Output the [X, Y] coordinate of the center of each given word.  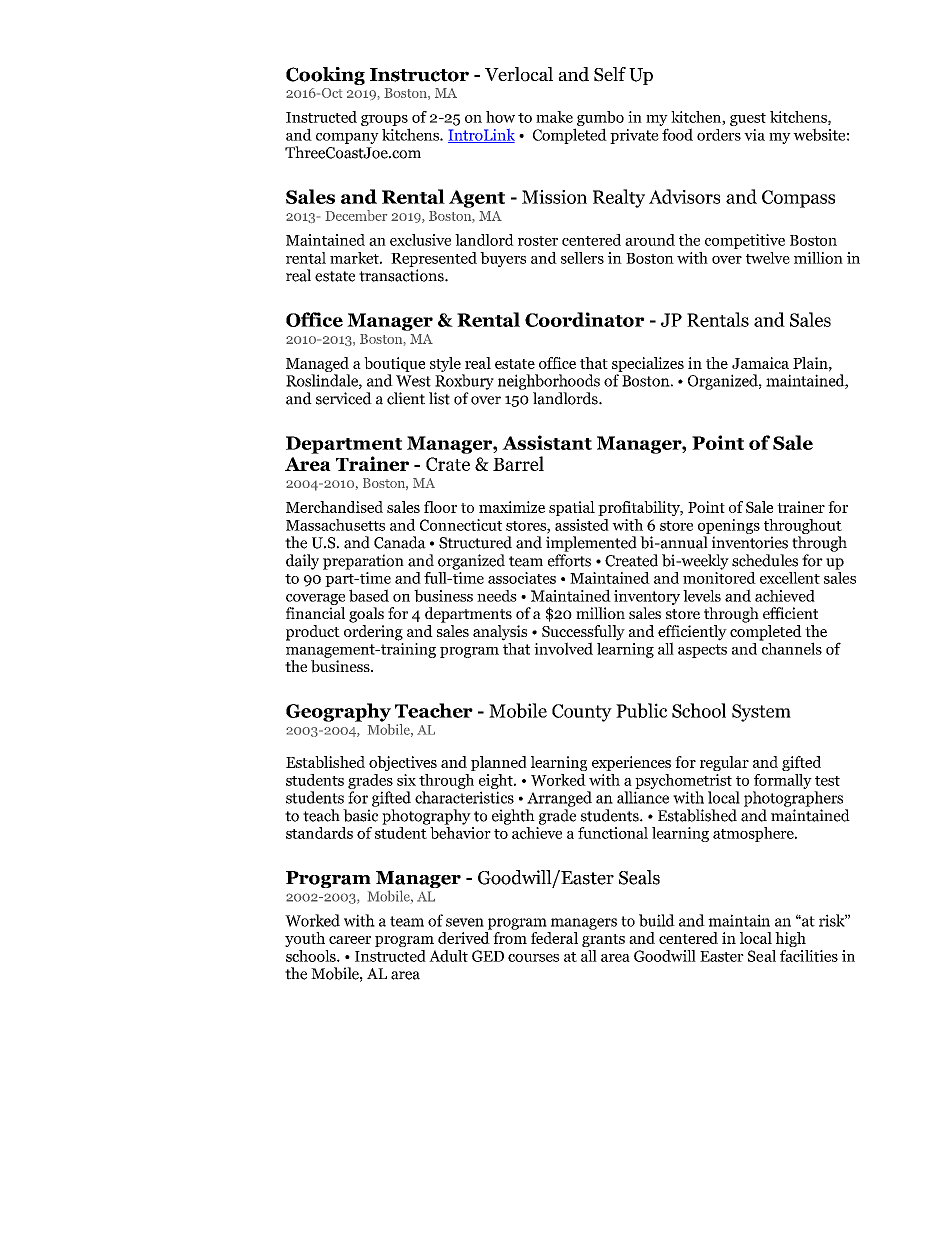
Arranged [559, 799]
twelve [768, 258]
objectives [403, 763]
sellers [582, 258]
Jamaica [760, 363]
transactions [402, 275]
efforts [569, 560]
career [350, 940]
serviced [344, 398]
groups [384, 120]
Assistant [547, 442]
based [369, 595]
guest [748, 119]
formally [783, 781]
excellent [790, 578]
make [554, 117]
